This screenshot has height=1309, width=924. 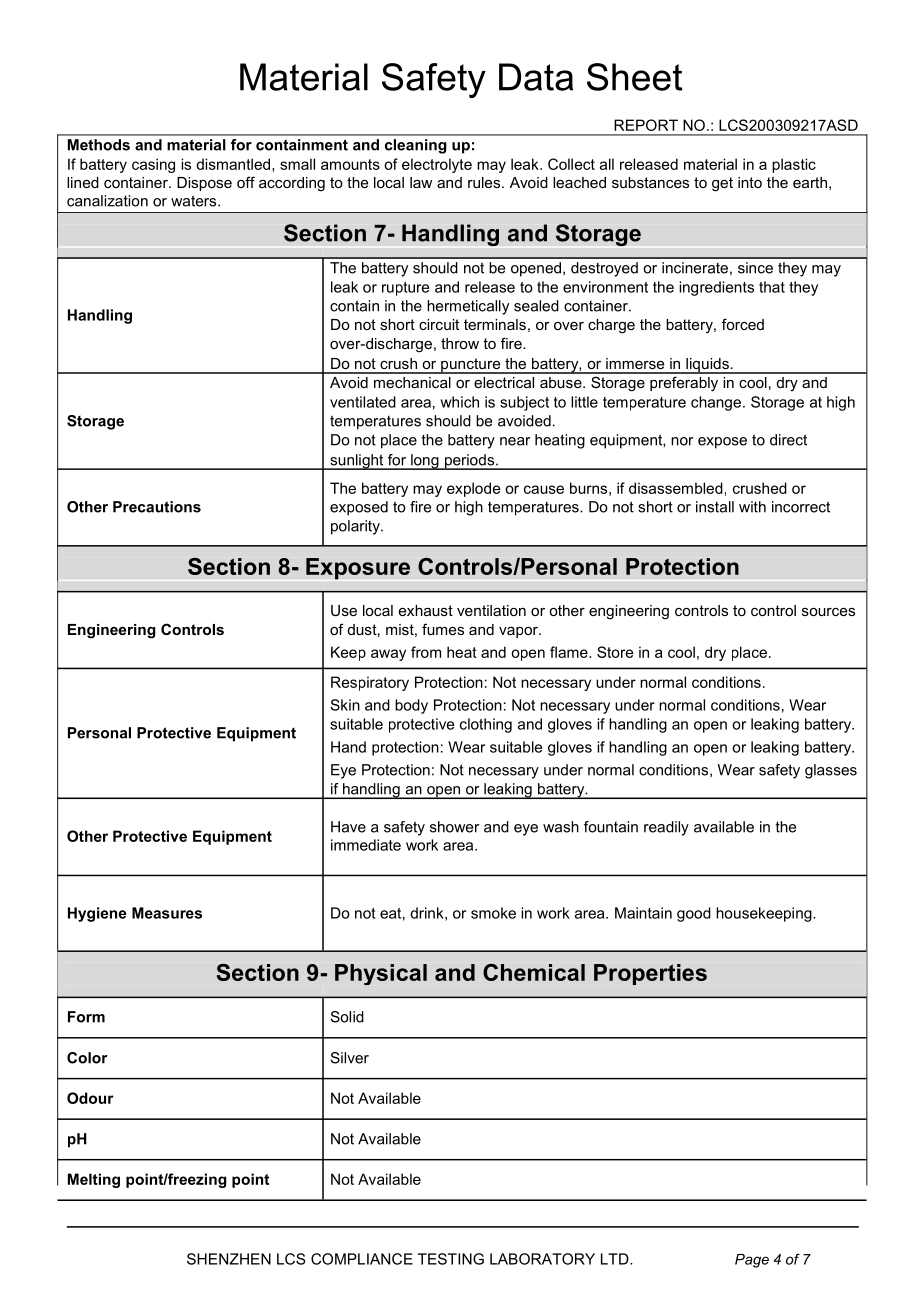 What do you see at coordinates (167, 913) in the screenshot?
I see `Measures` at bounding box center [167, 913].
